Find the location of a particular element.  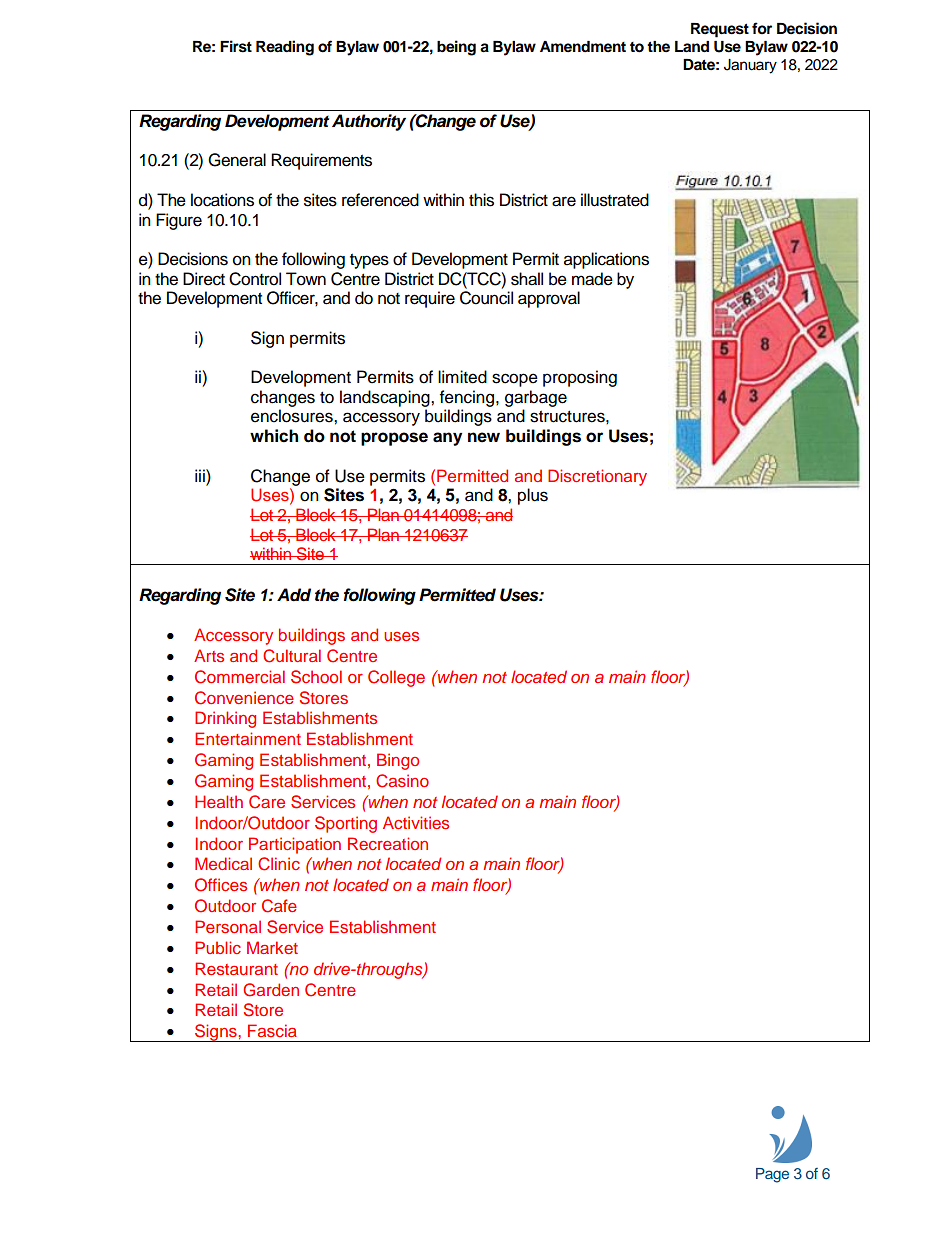

iii is located at coordinates (201, 475).
